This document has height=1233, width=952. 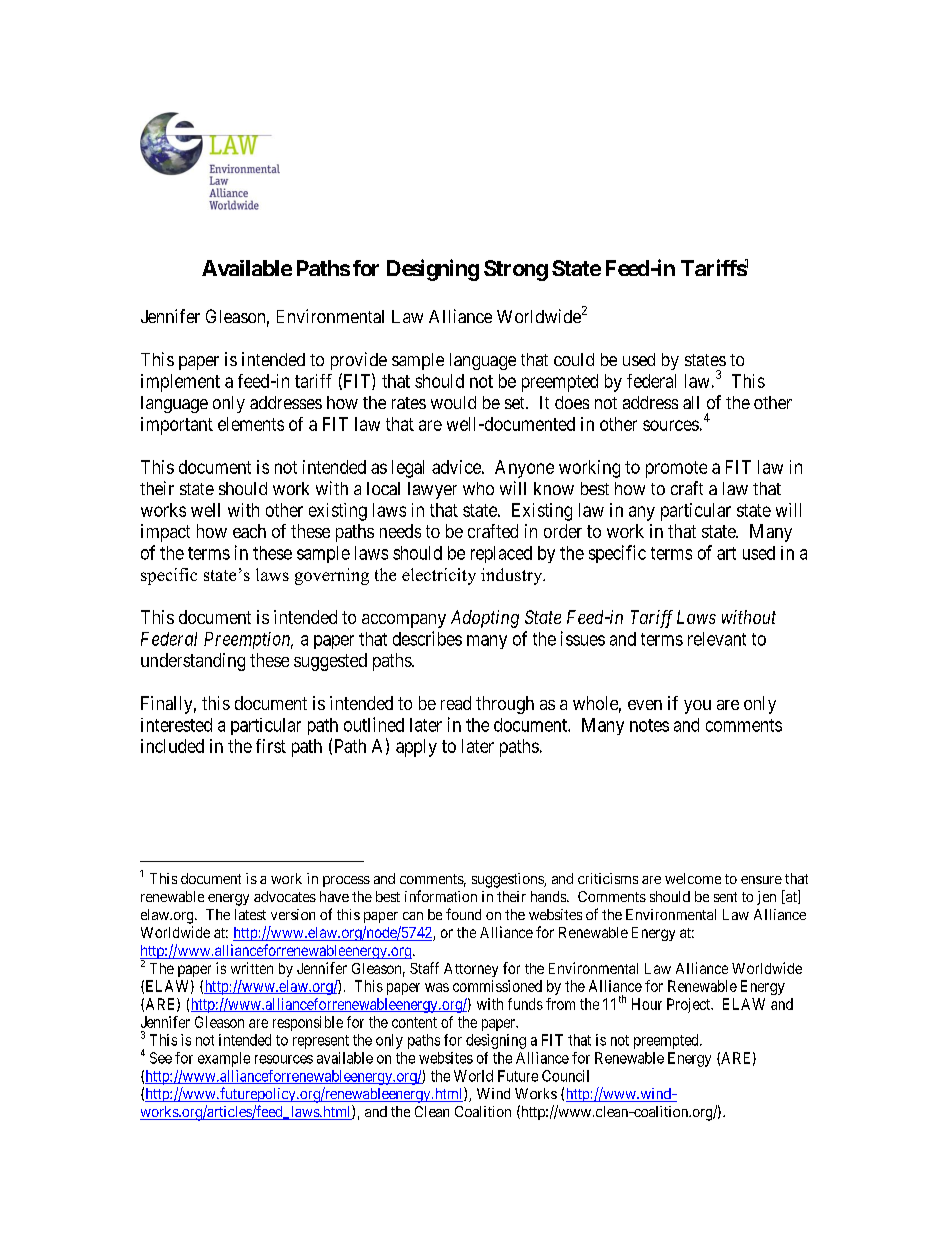 I want to click on example, so click(x=224, y=1059).
